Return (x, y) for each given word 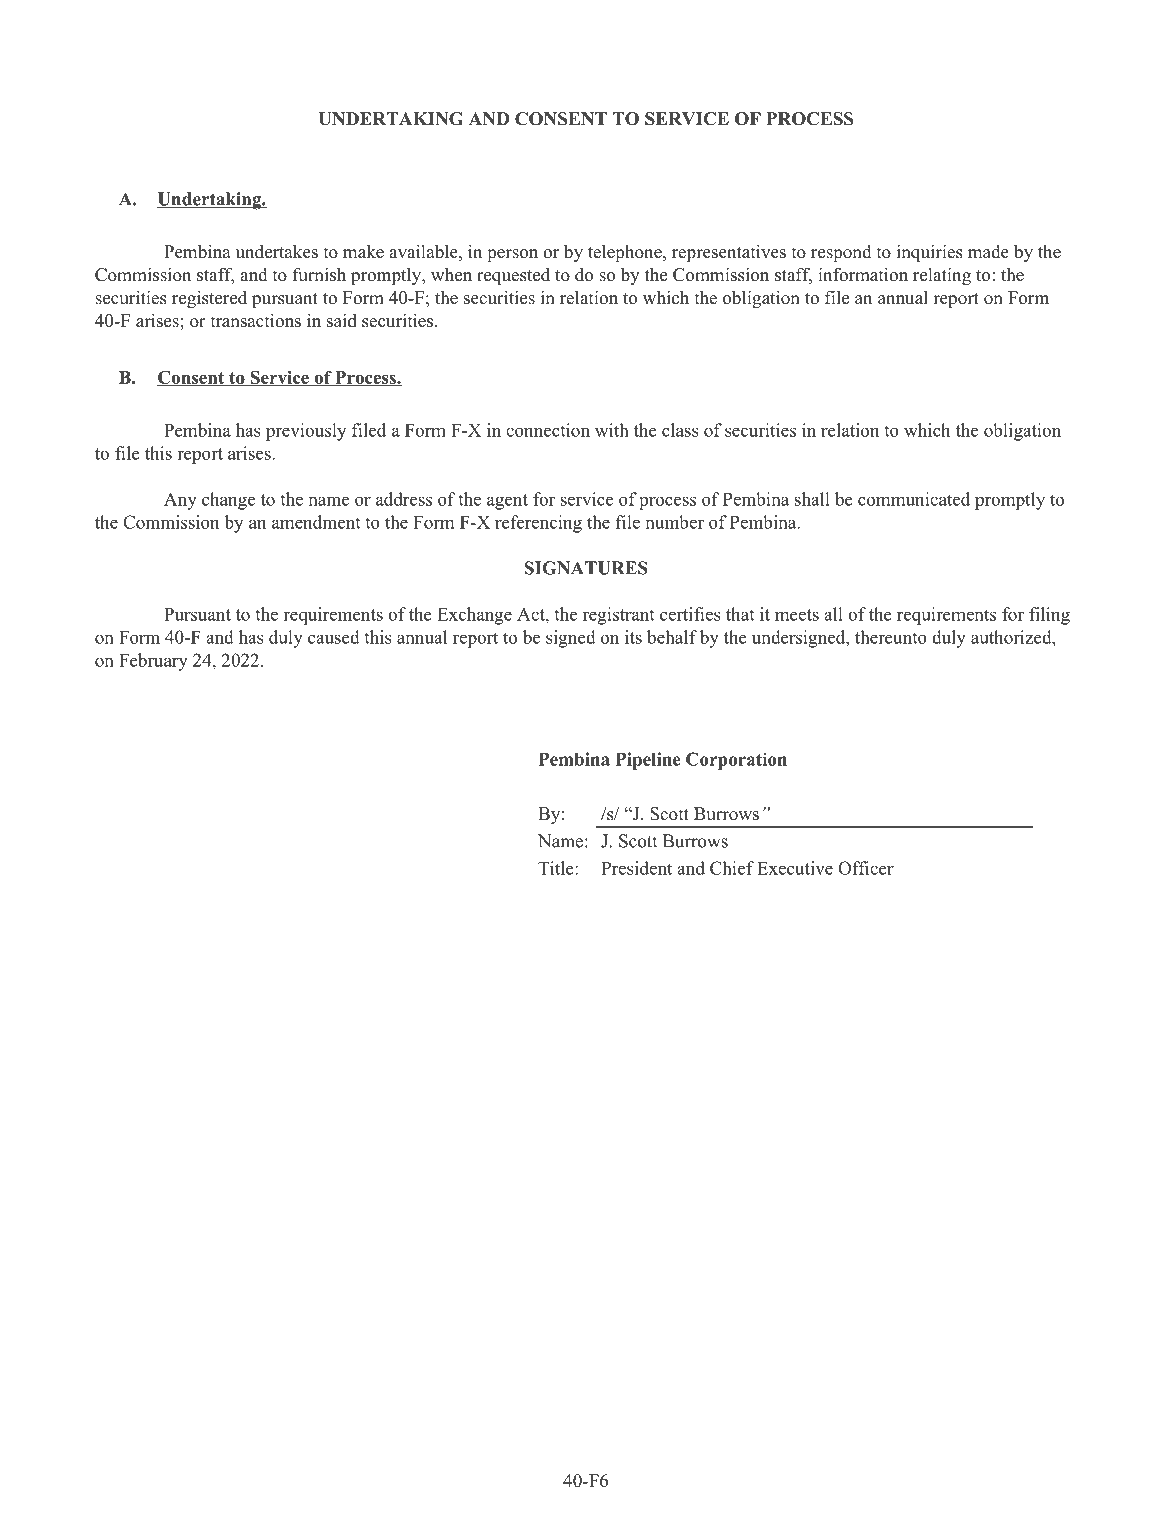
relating (942, 276)
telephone (626, 253)
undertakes (277, 251)
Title (557, 868)
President (636, 868)
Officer (866, 868)
